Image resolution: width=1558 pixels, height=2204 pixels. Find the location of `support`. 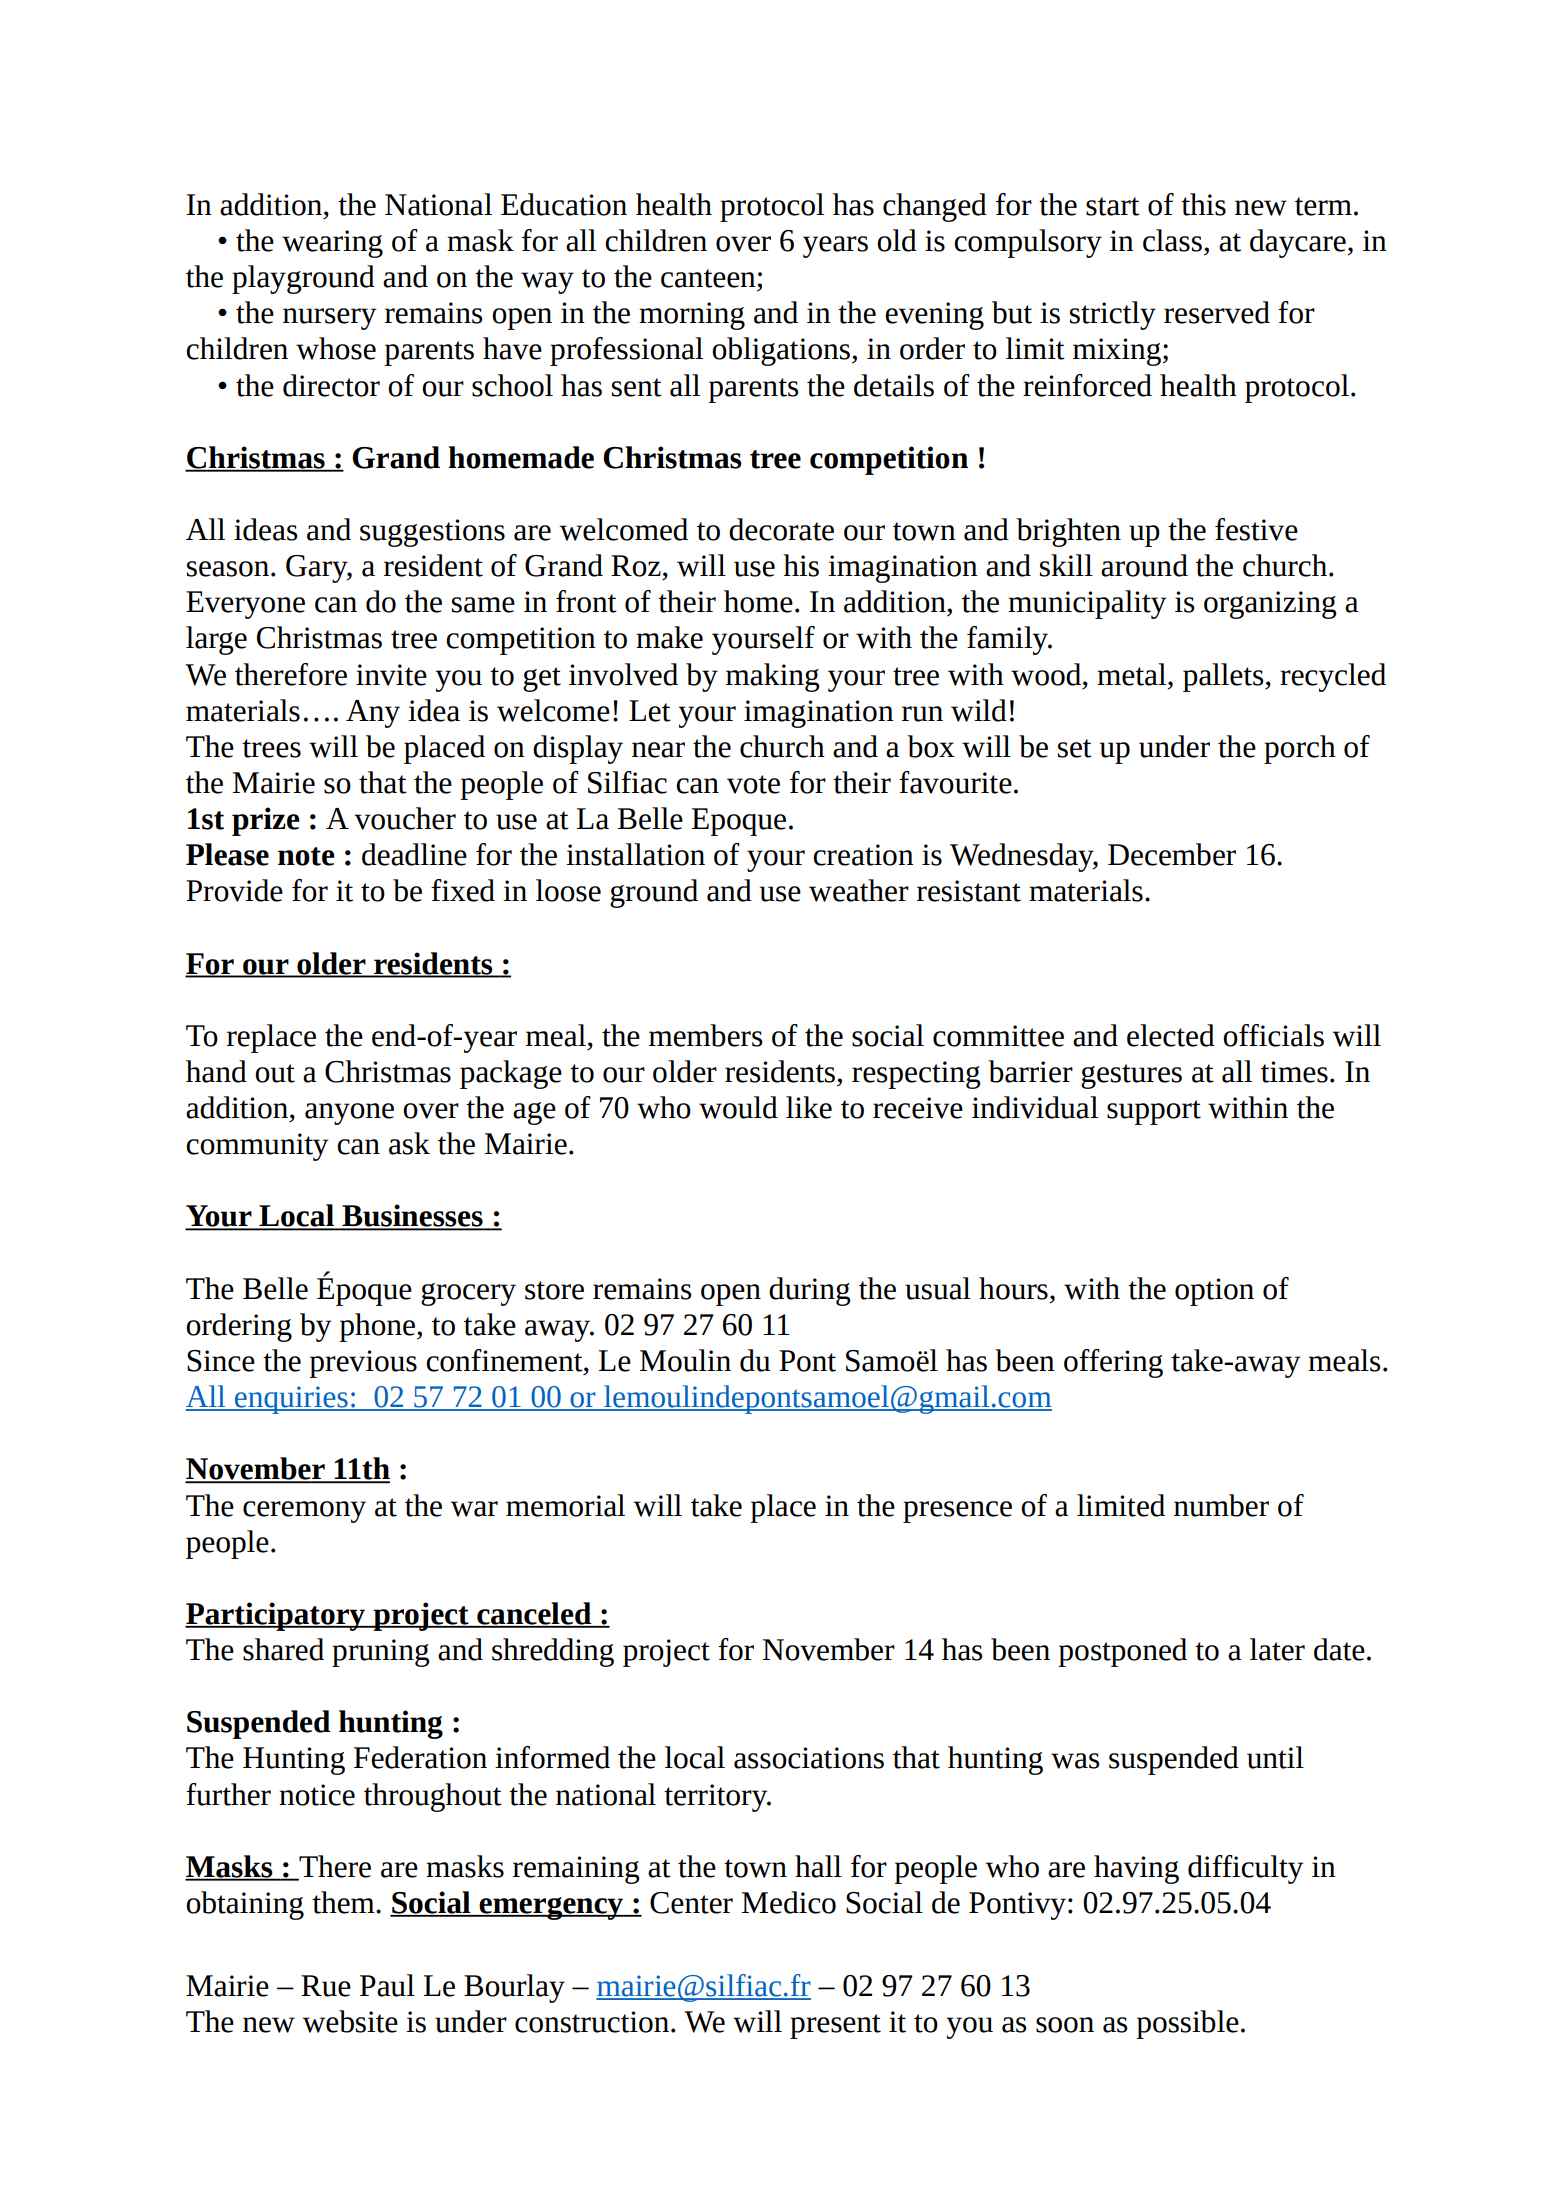

support is located at coordinates (1154, 1112).
